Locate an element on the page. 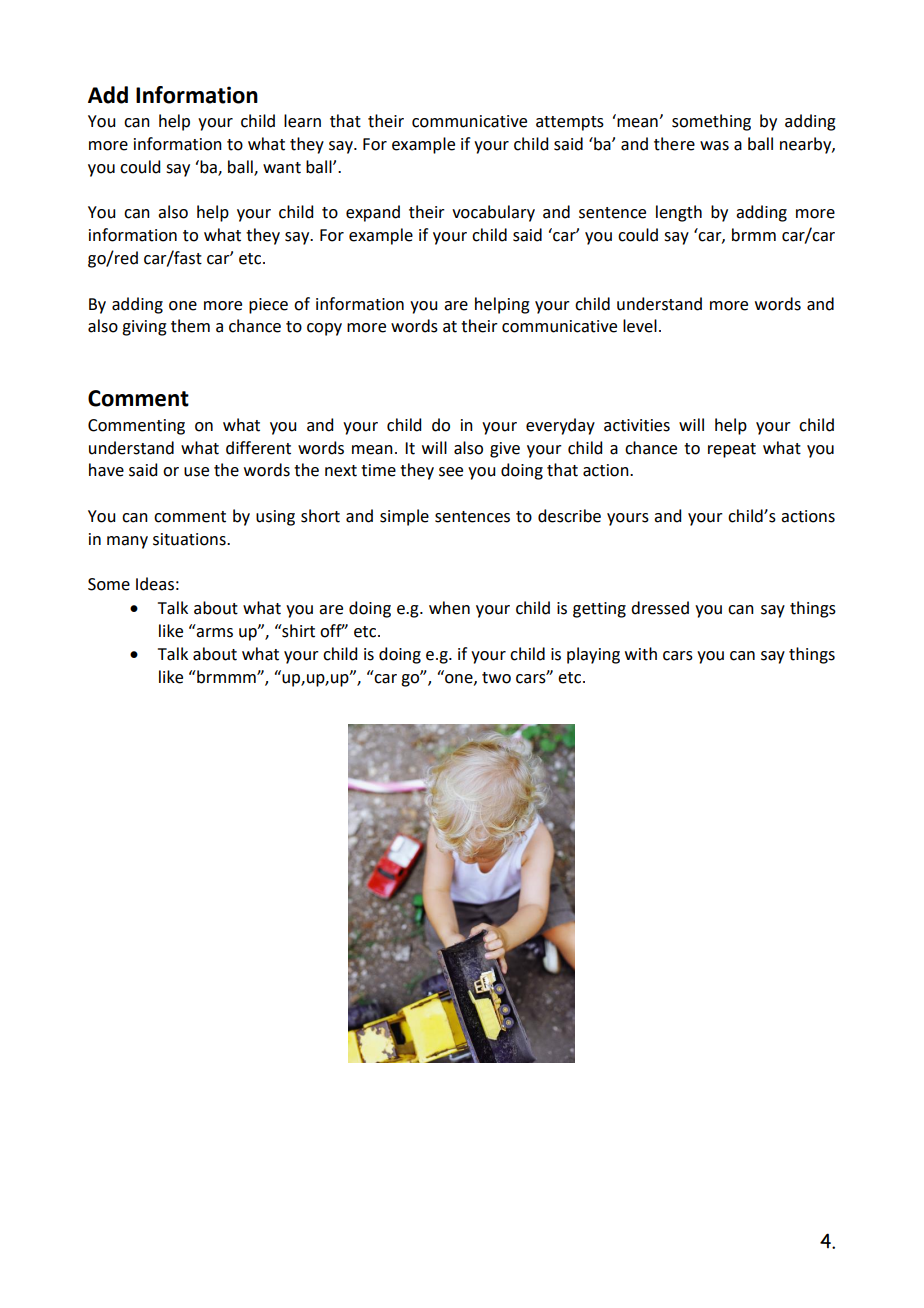 The image size is (924, 1308). learn is located at coordinates (302, 121).
